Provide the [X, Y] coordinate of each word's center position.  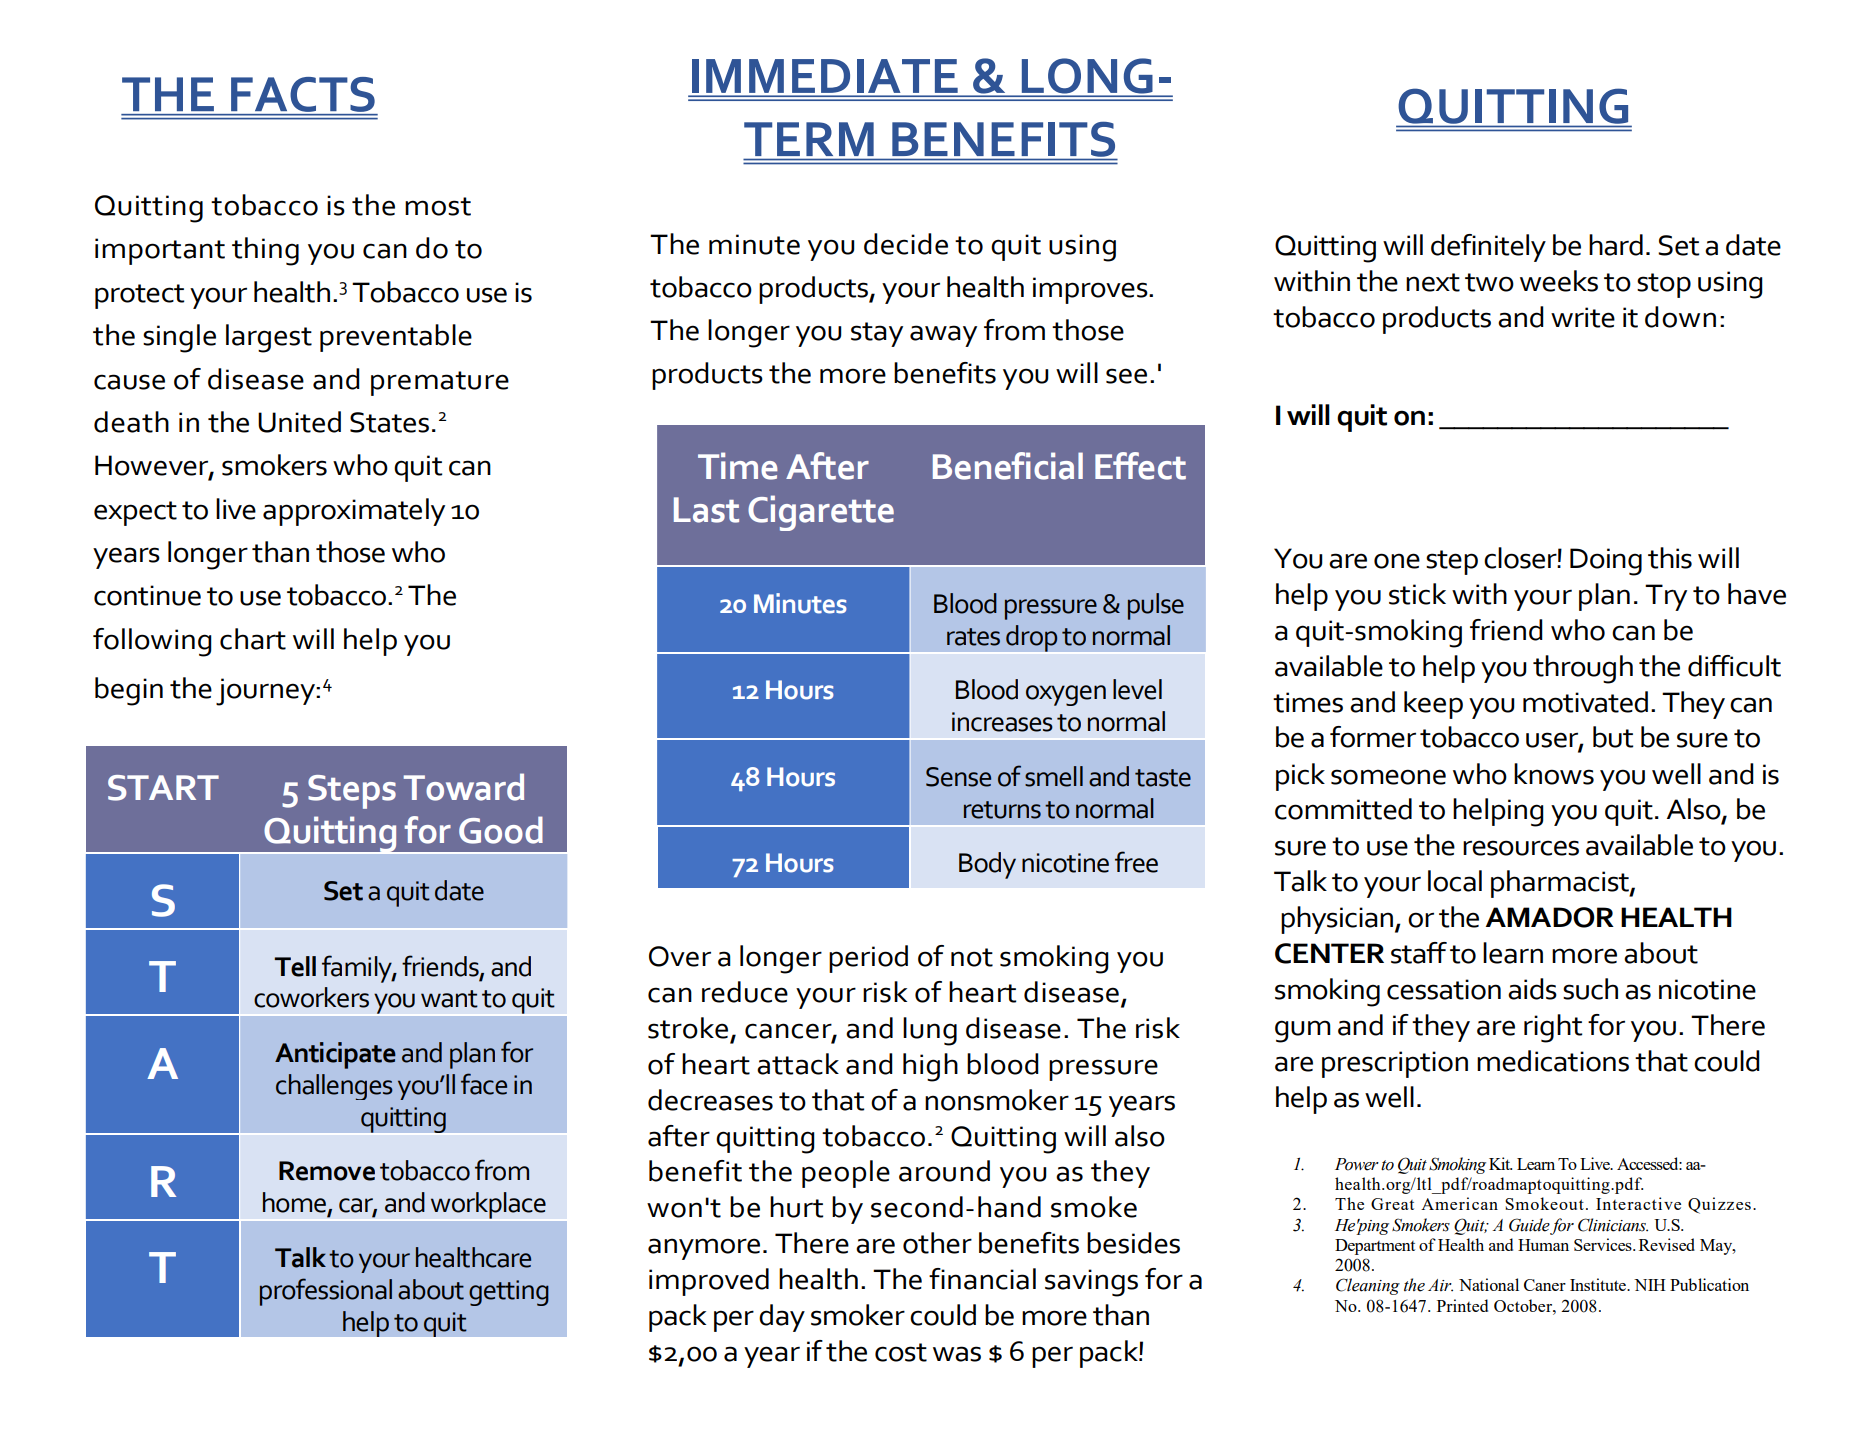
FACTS [303, 94]
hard [1616, 245]
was [957, 1354]
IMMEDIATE [825, 76]
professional [326, 1292]
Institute [1599, 1284]
